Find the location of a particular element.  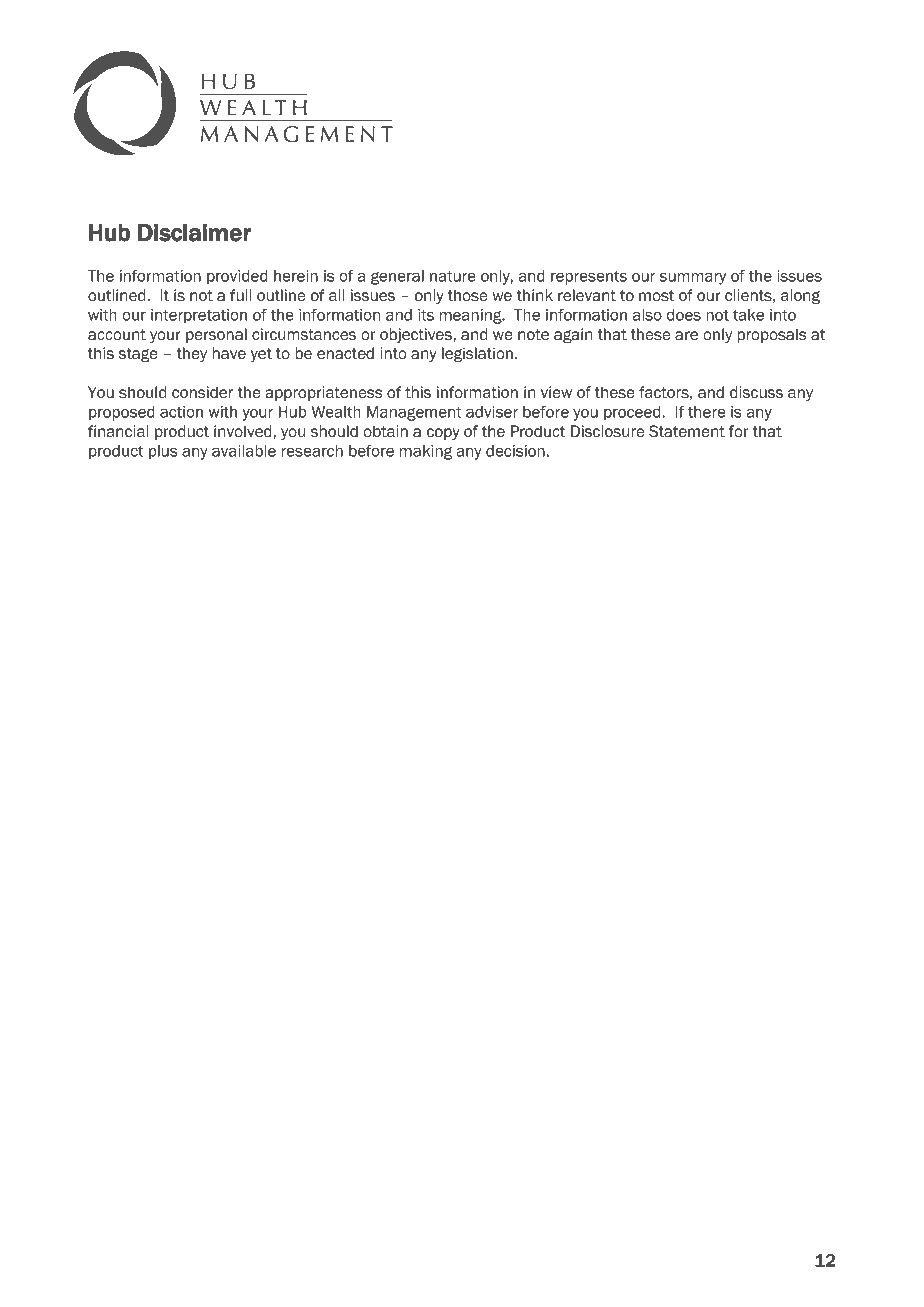

objectives is located at coordinates (417, 335).
